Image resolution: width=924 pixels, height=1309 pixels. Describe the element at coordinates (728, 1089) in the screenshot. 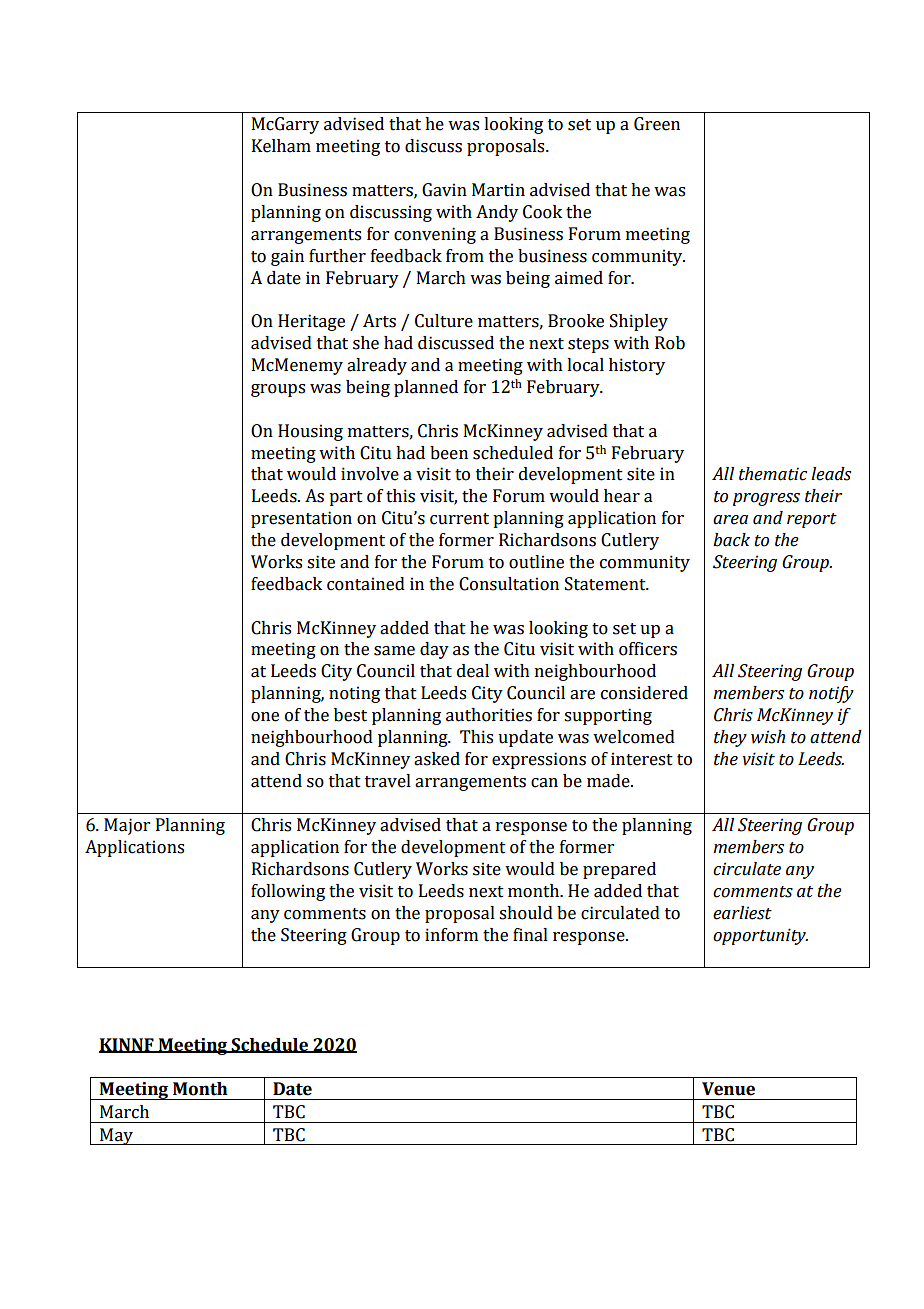

I see `Venue` at that location.
